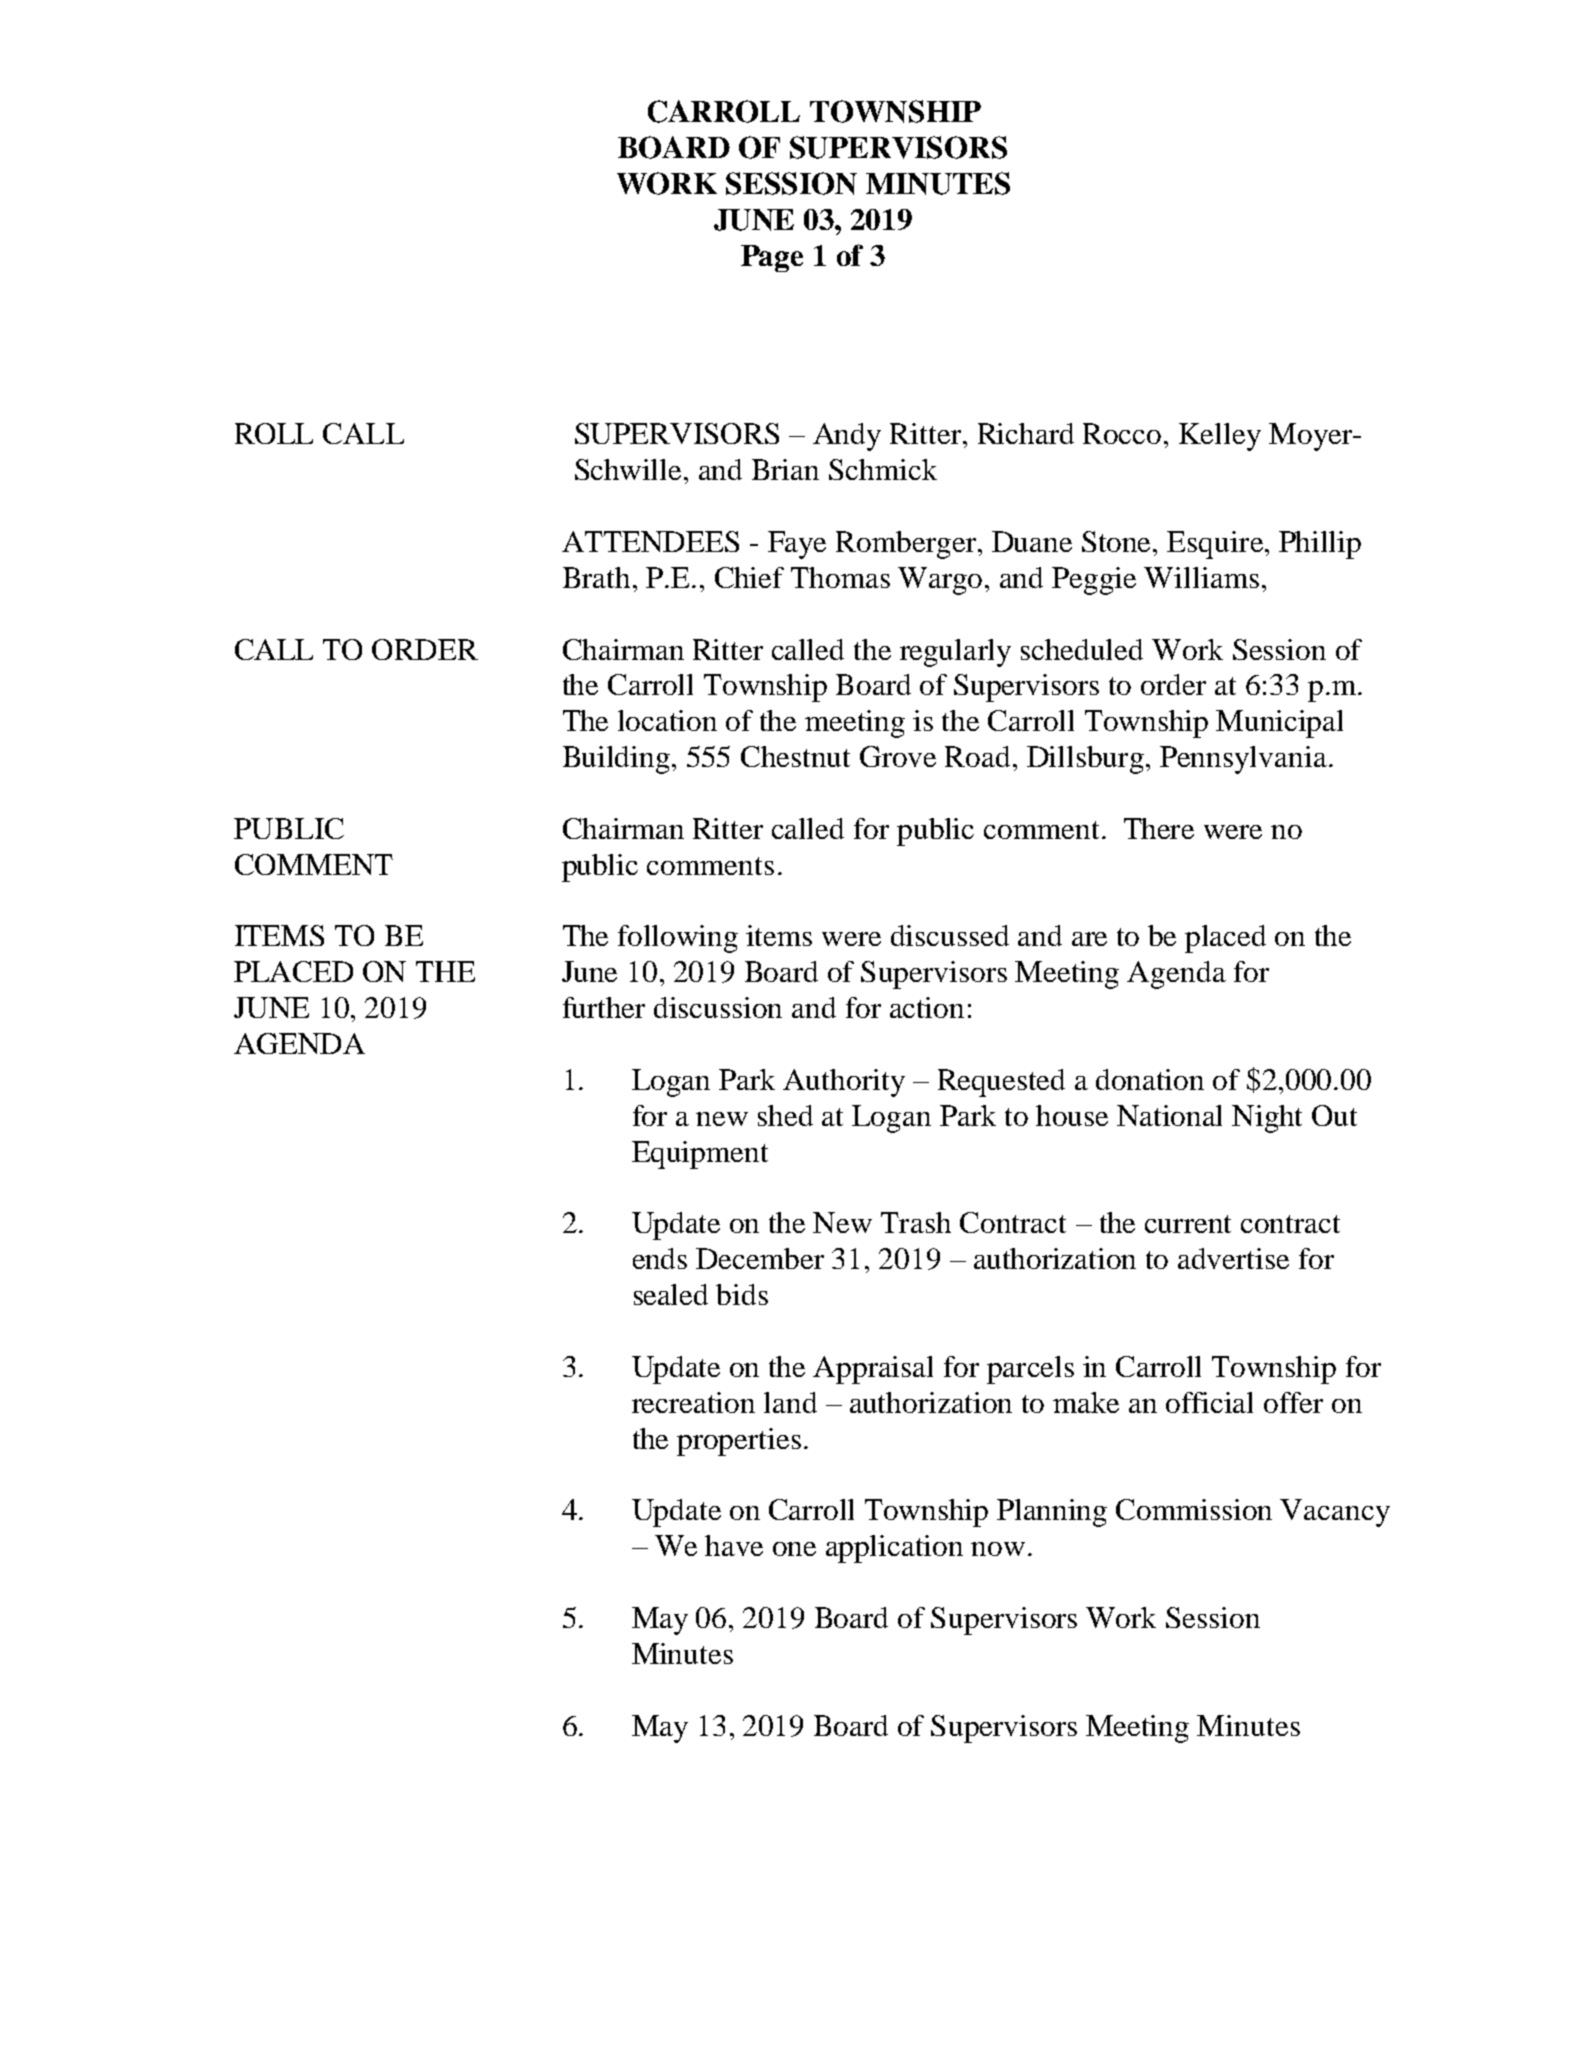  What do you see at coordinates (1267, 1119) in the screenshot?
I see `Night` at bounding box center [1267, 1119].
